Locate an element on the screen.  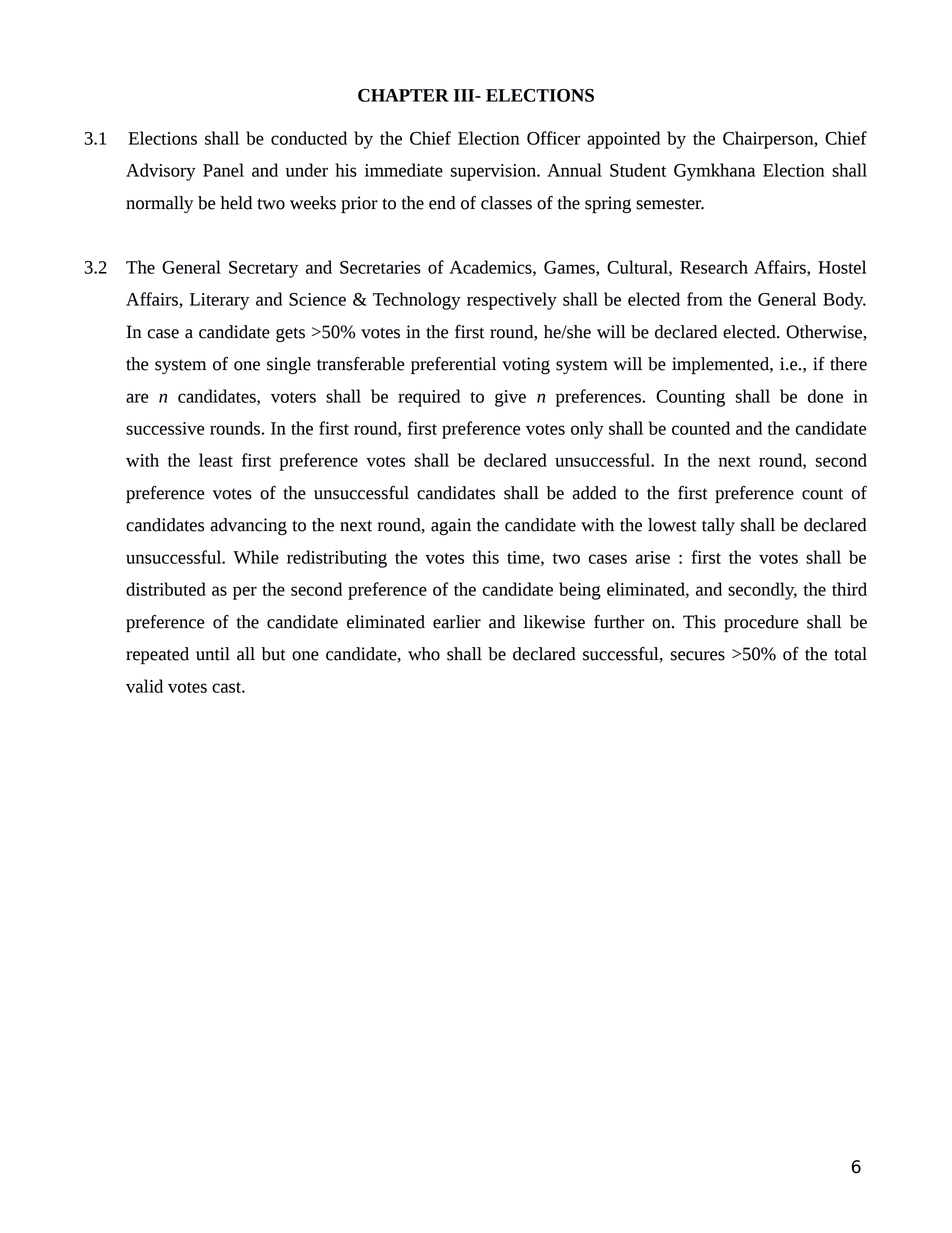
until is located at coordinates (213, 654).
